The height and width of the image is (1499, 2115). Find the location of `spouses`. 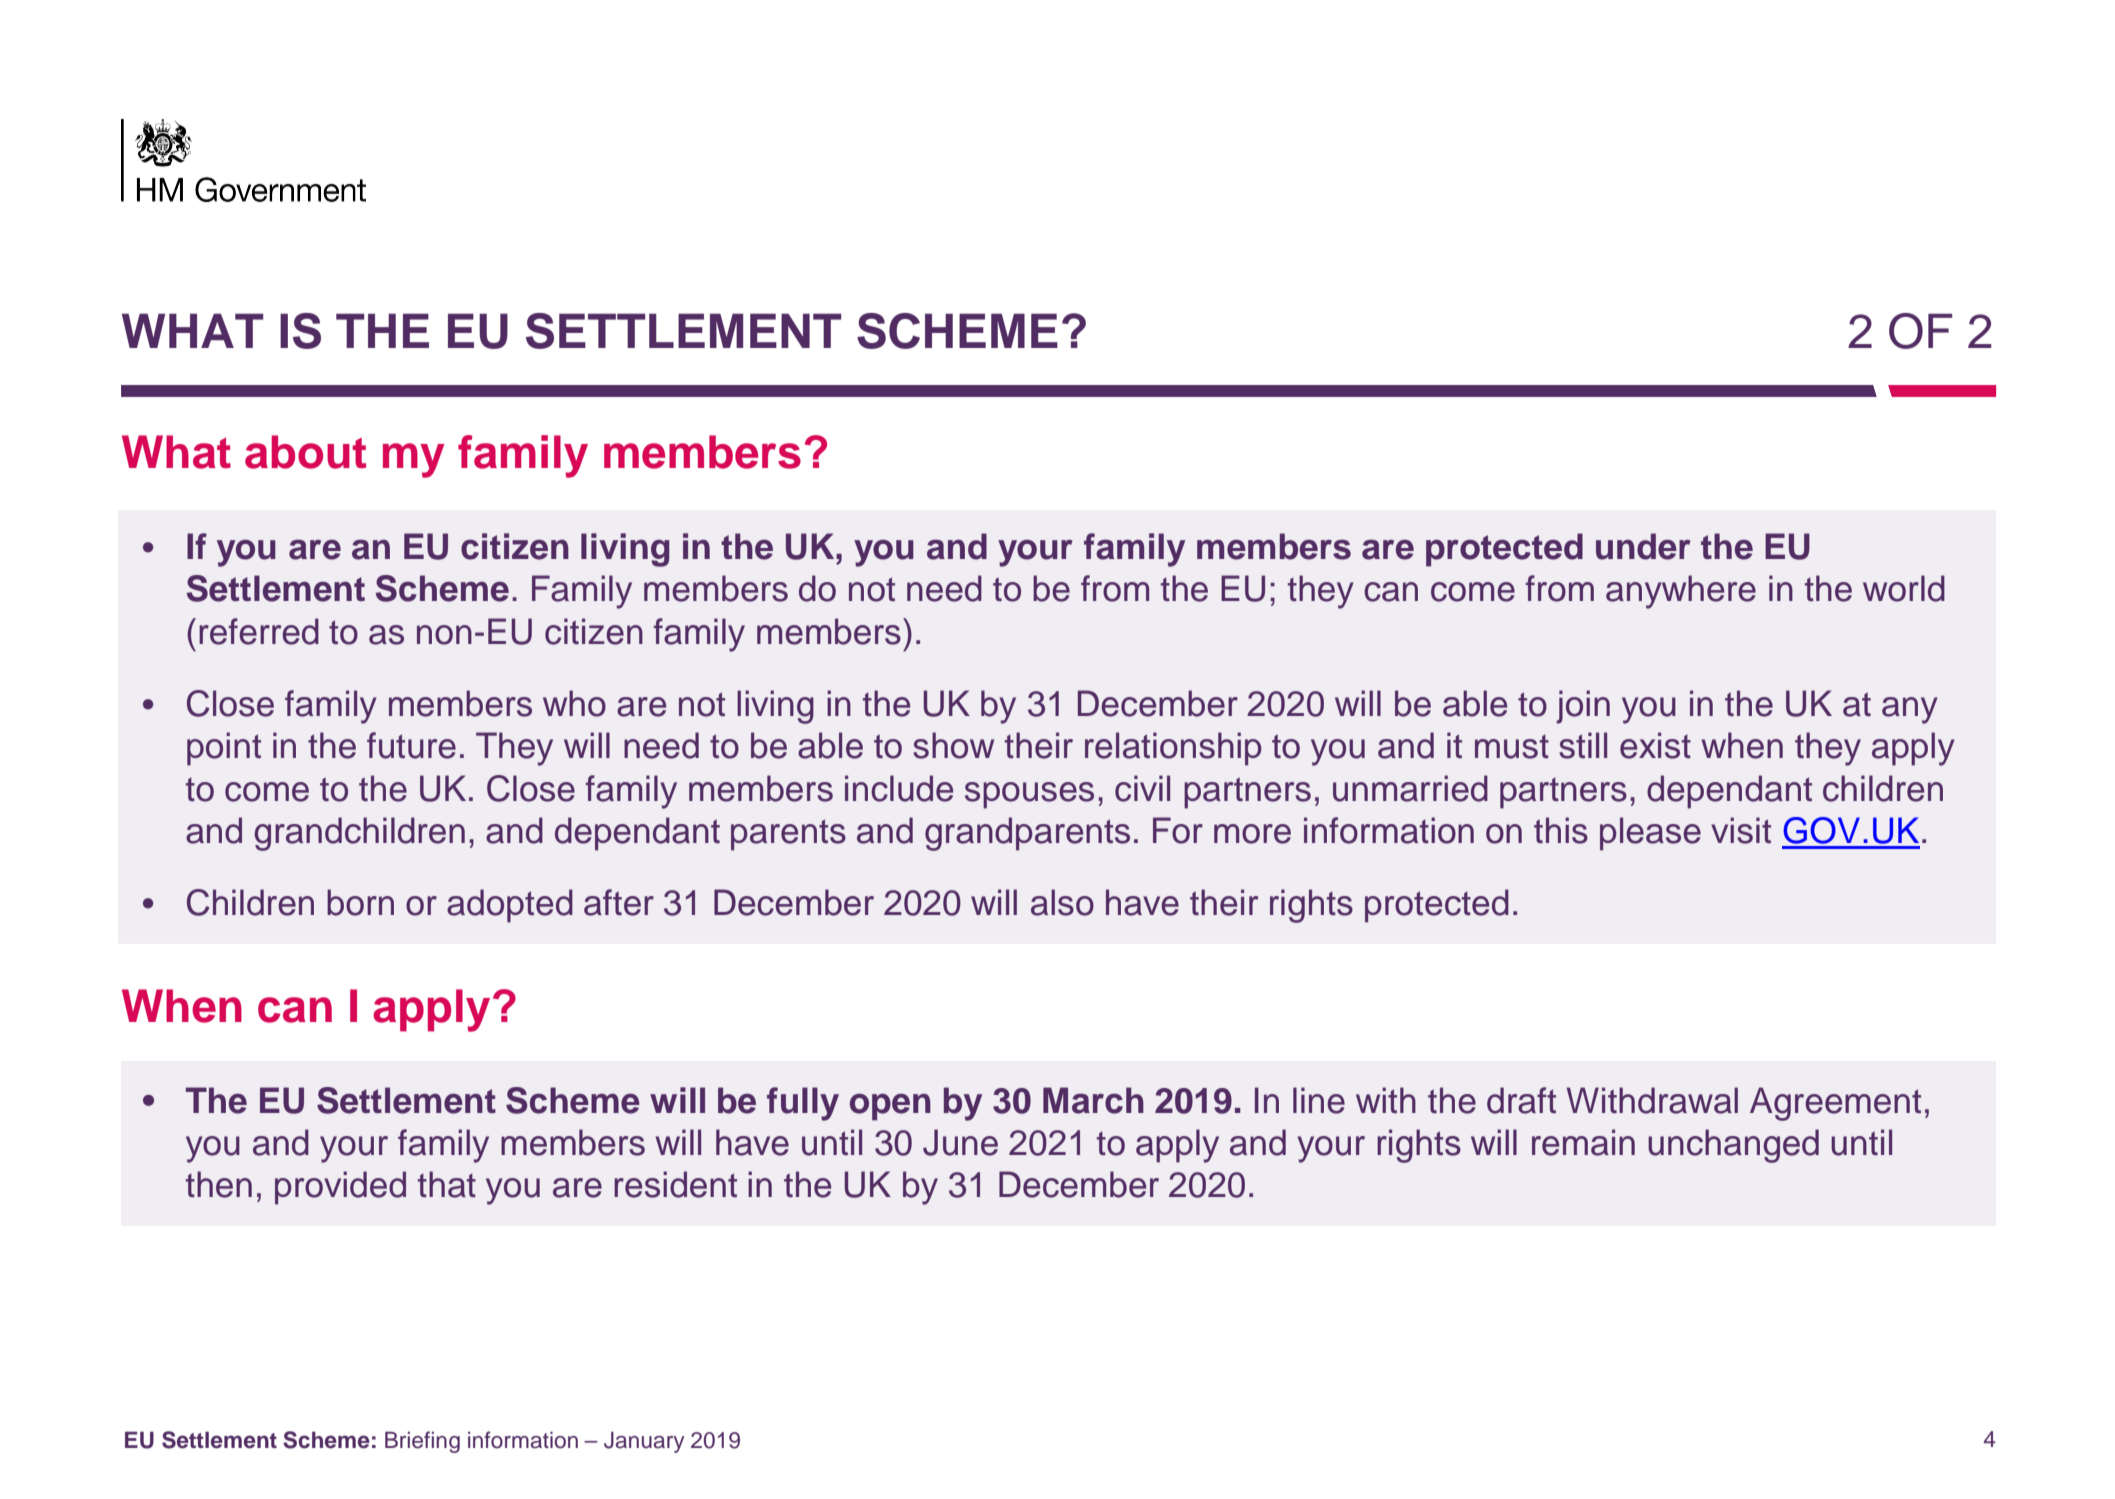

spouses is located at coordinates (1029, 795).
